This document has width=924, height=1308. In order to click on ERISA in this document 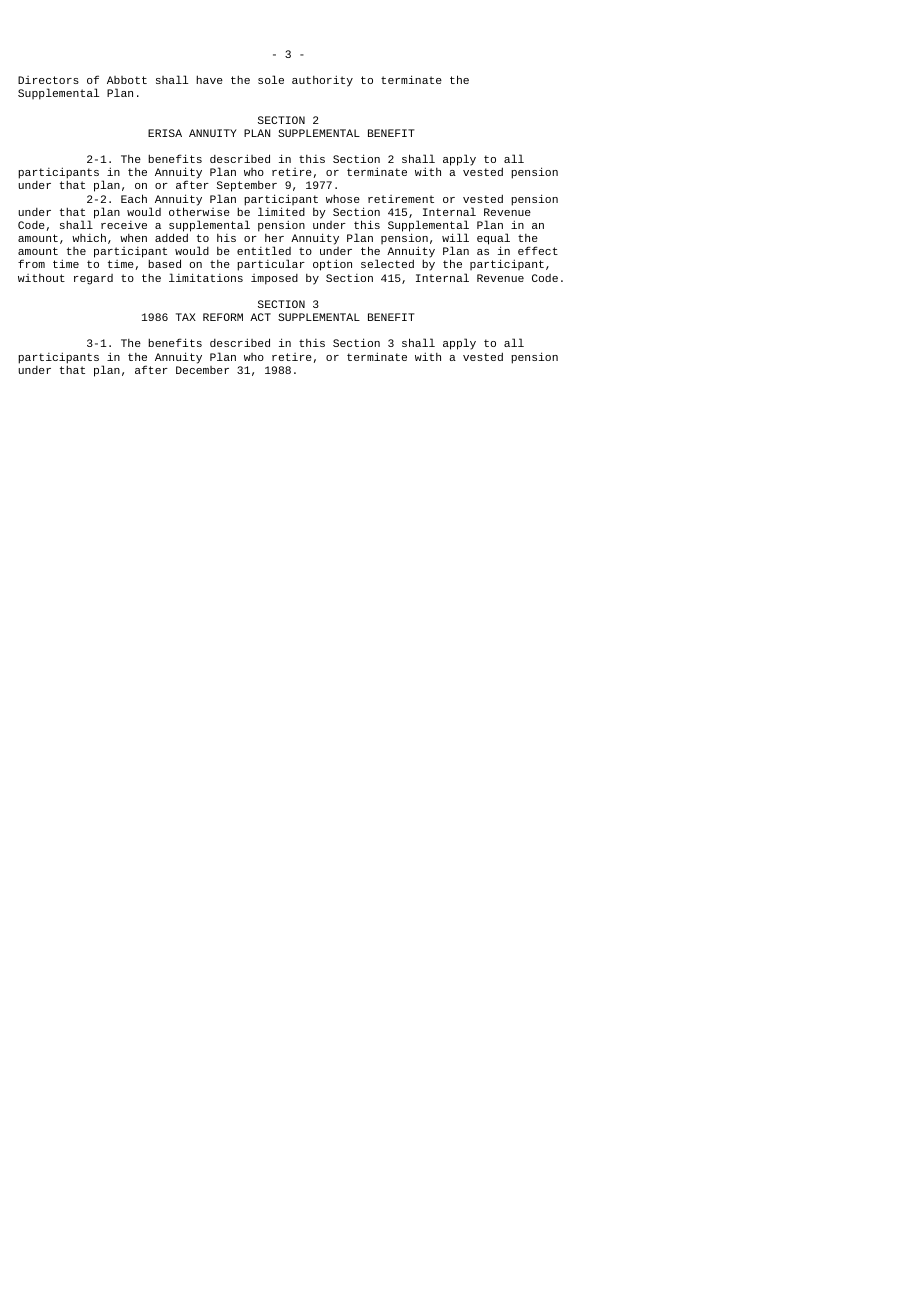, I will do `click(165, 133)`.
